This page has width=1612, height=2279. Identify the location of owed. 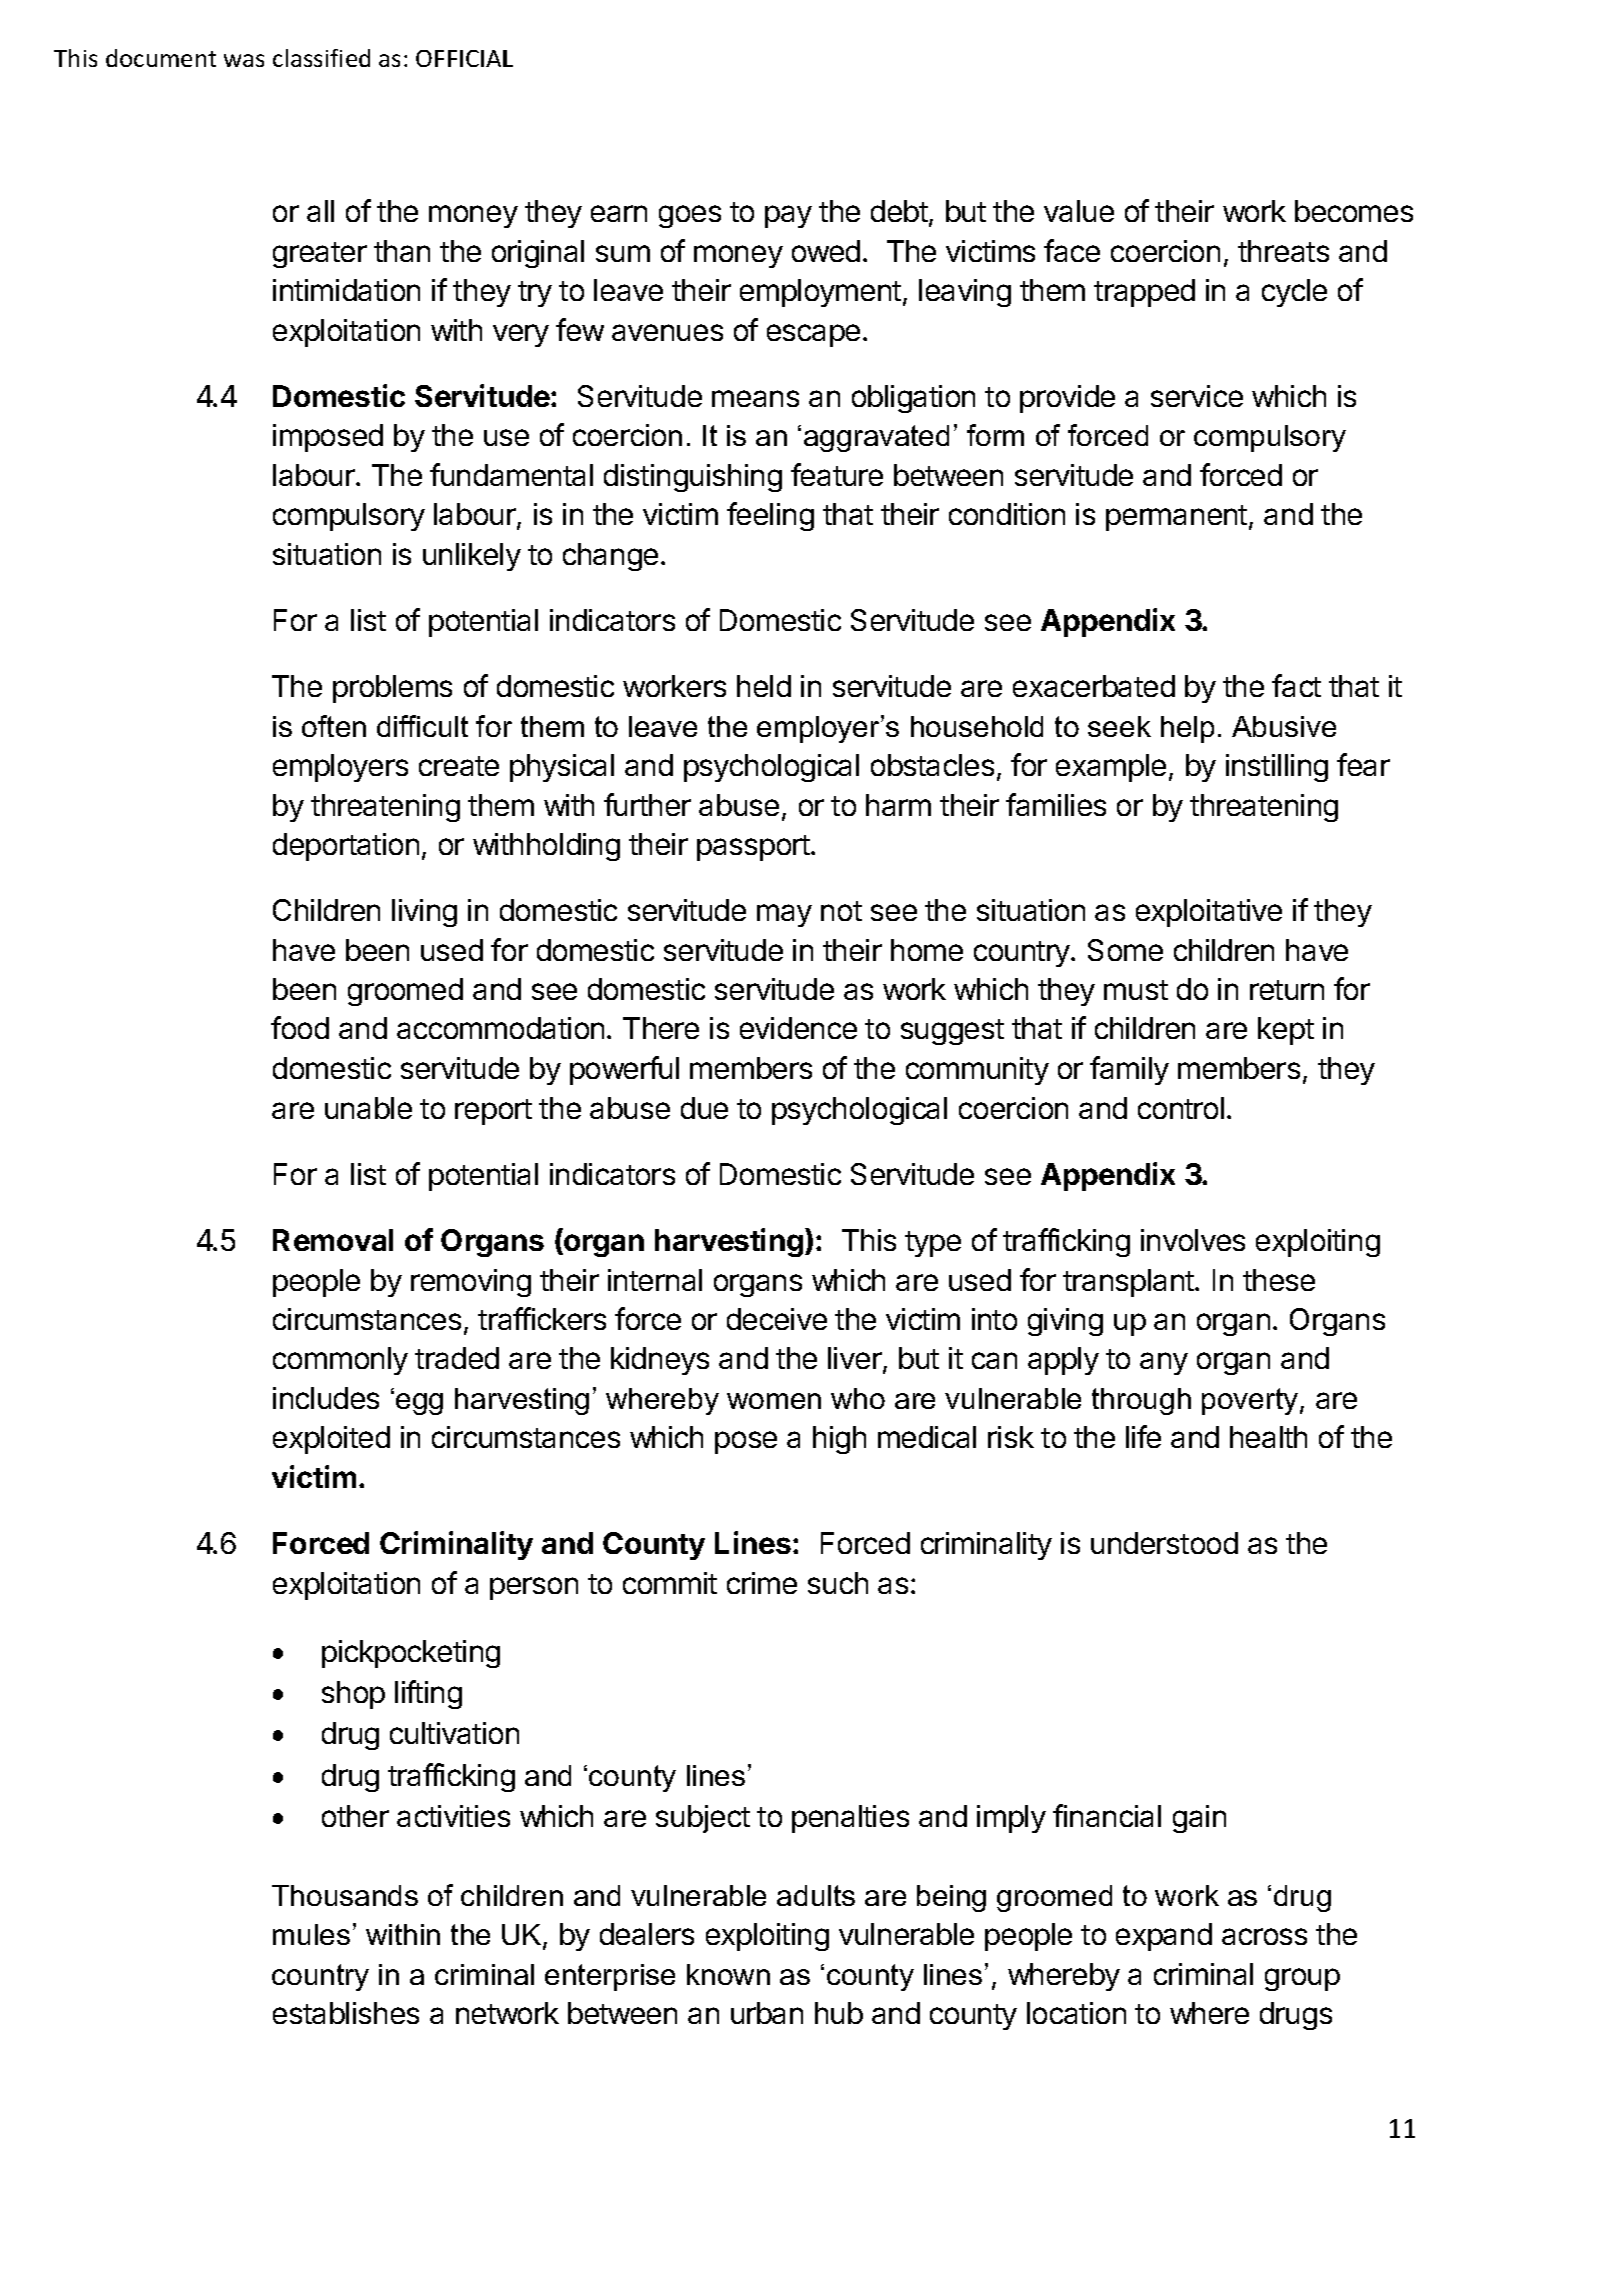
(826, 251).
